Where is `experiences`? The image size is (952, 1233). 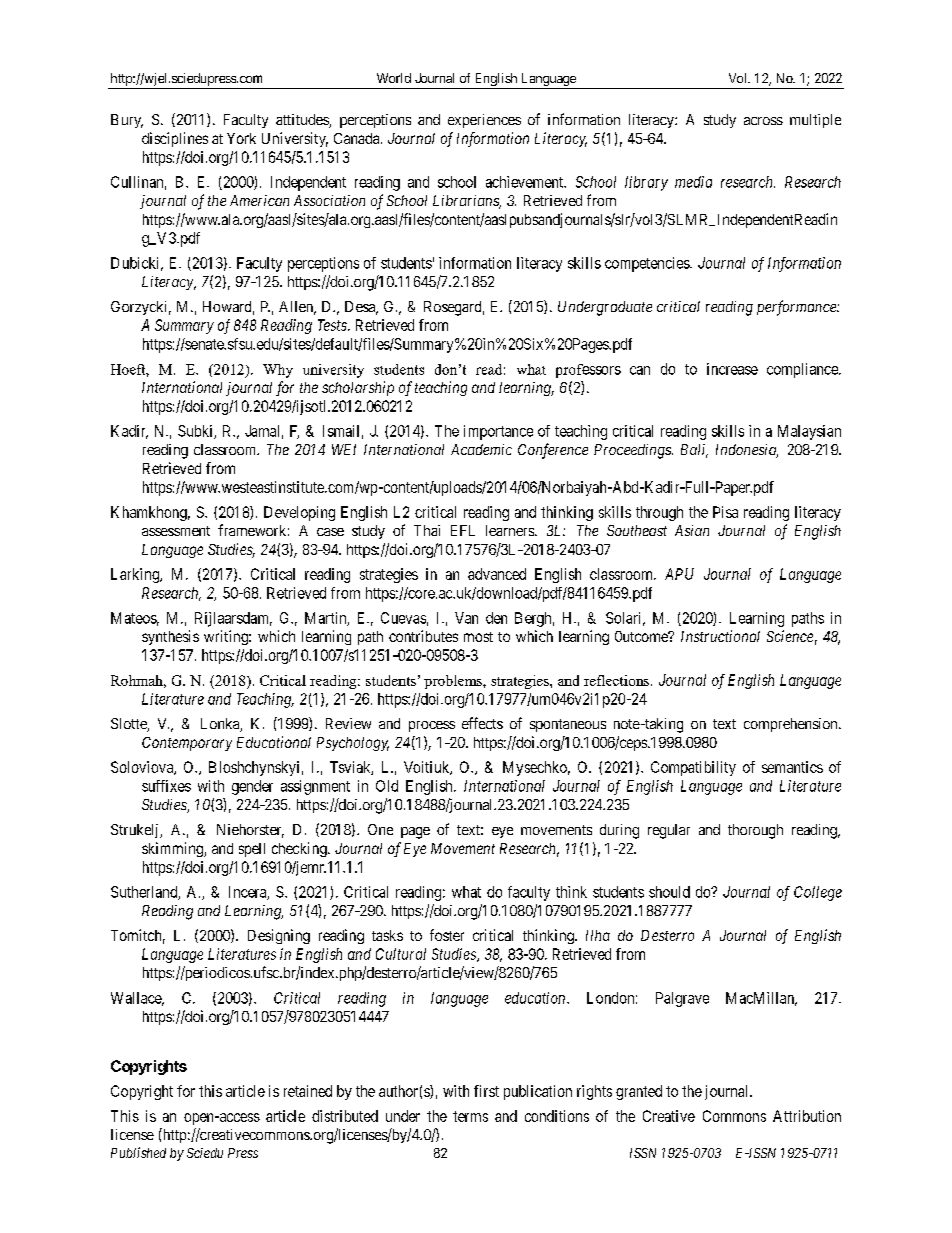
experiences is located at coordinates (484, 121).
